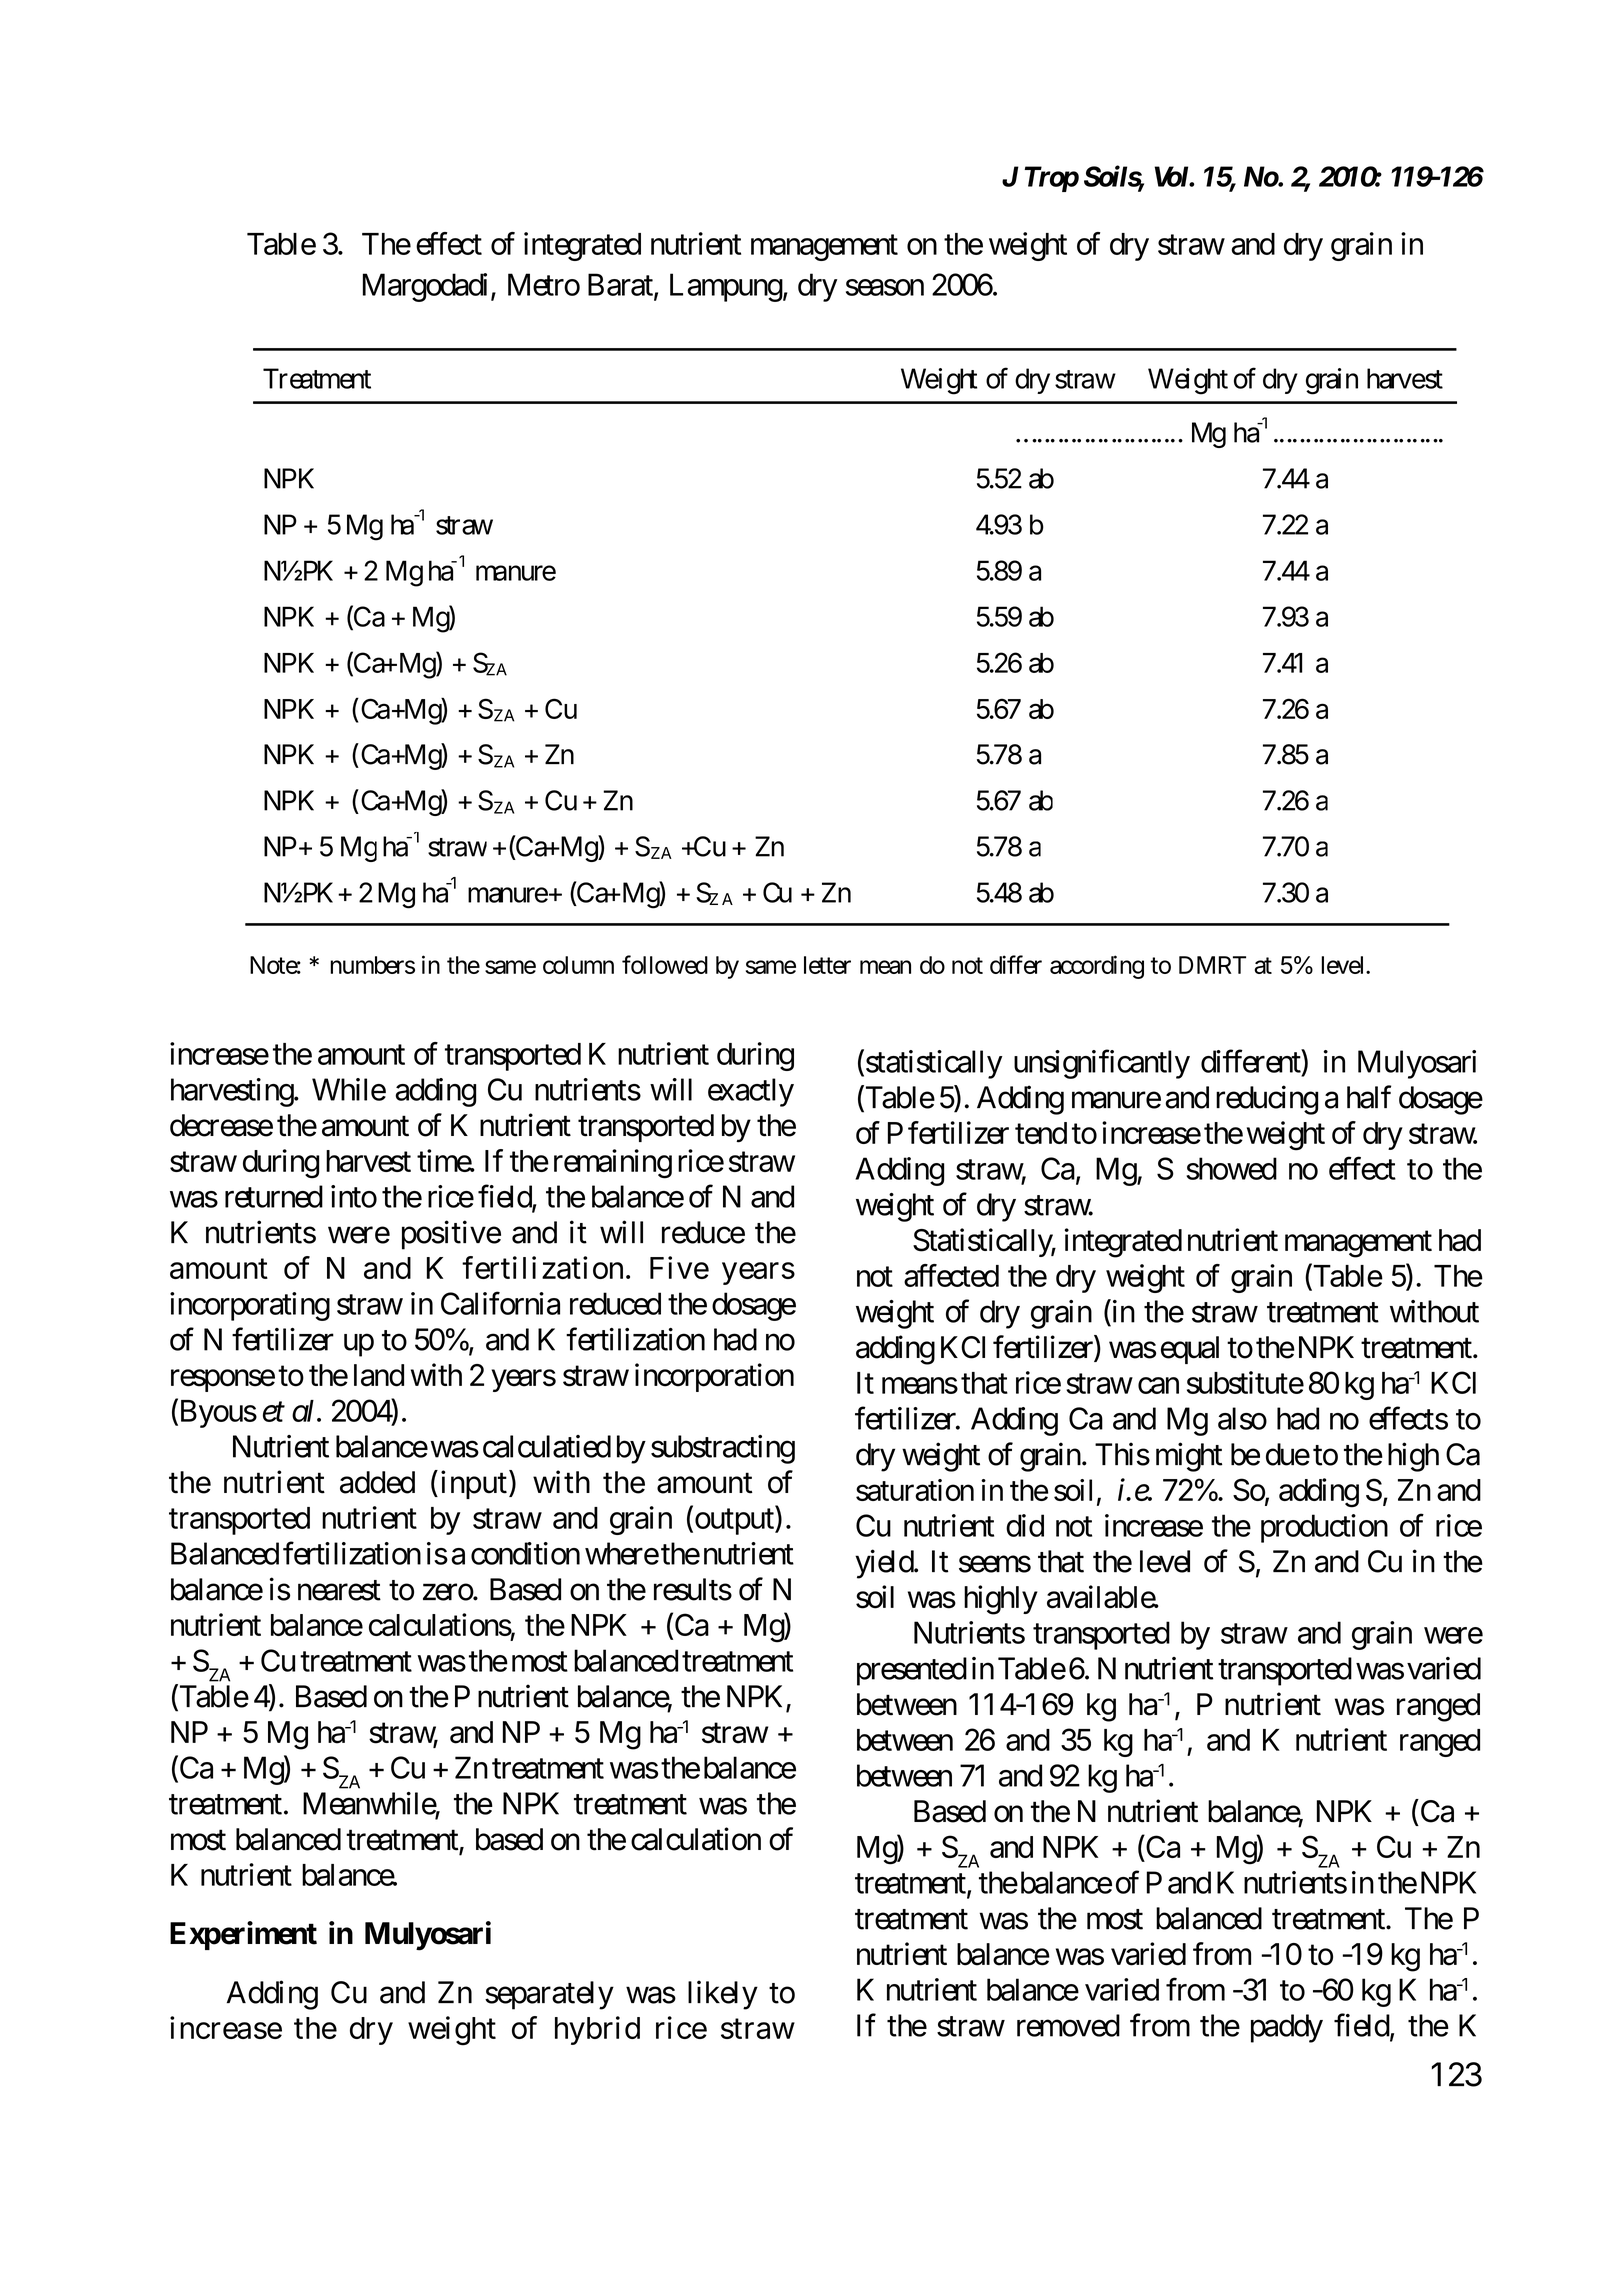  What do you see at coordinates (885, 1564) in the screenshot?
I see `yield` at bounding box center [885, 1564].
